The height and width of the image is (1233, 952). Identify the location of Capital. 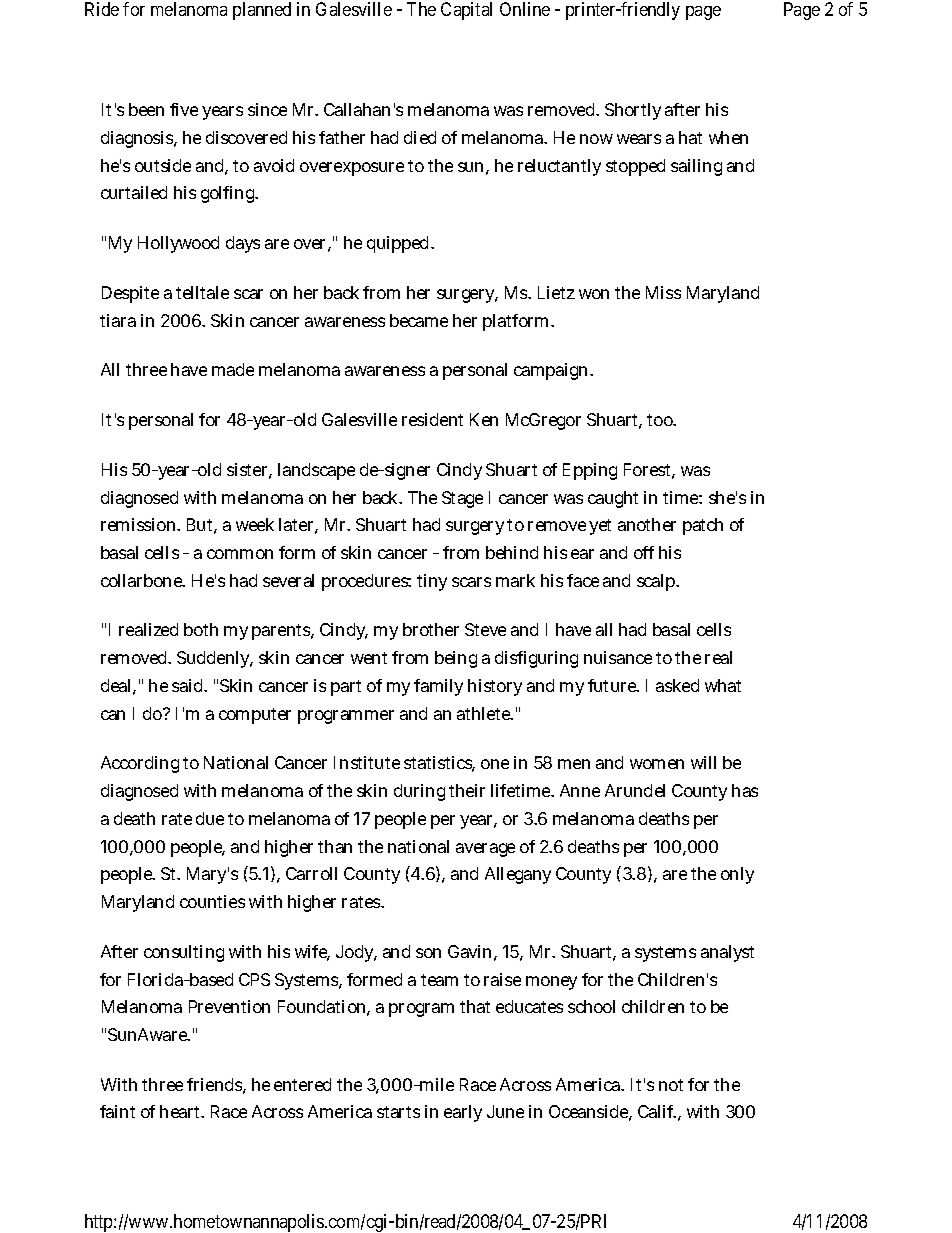
(466, 11).
